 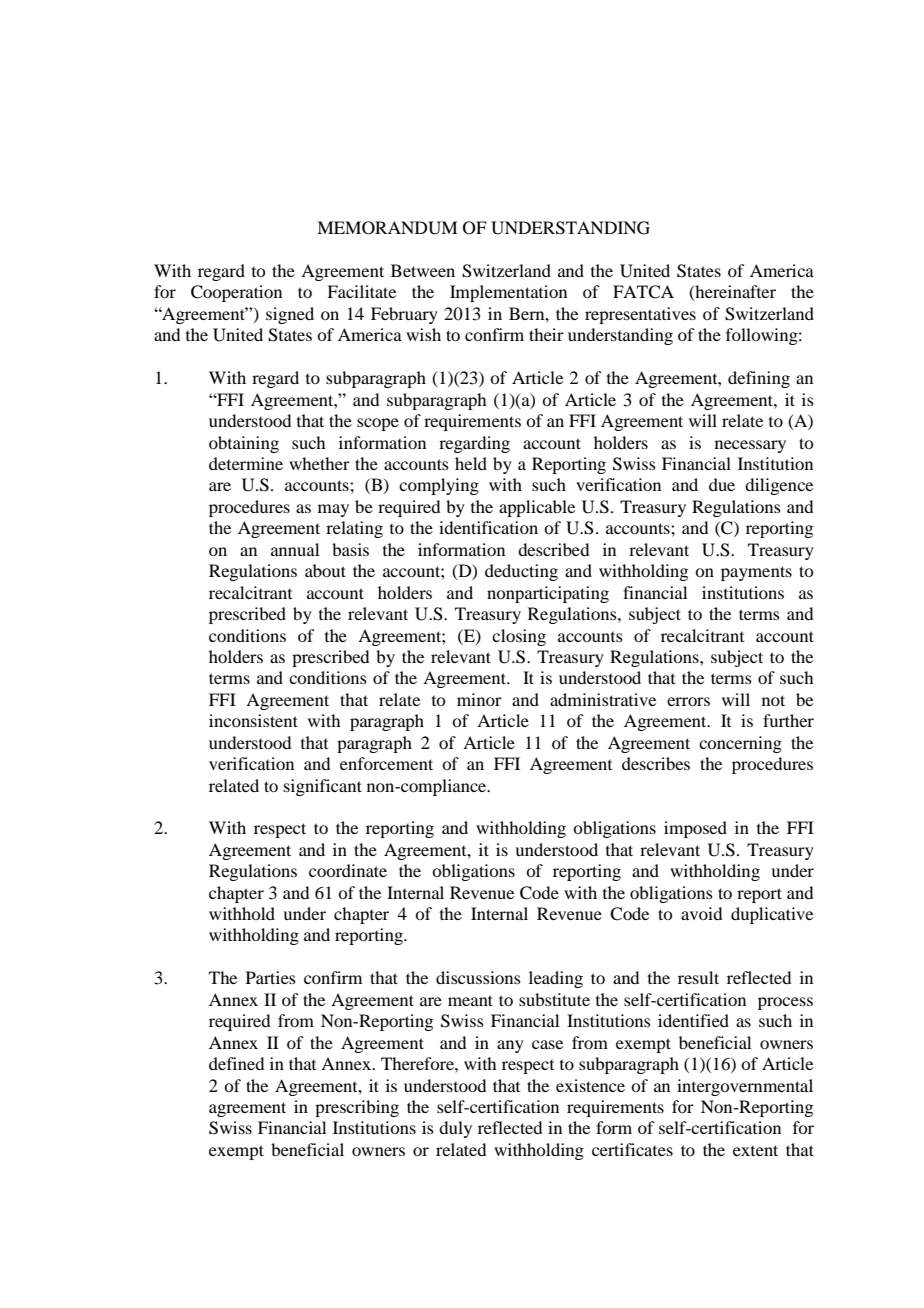 I want to click on errors, so click(x=688, y=701).
